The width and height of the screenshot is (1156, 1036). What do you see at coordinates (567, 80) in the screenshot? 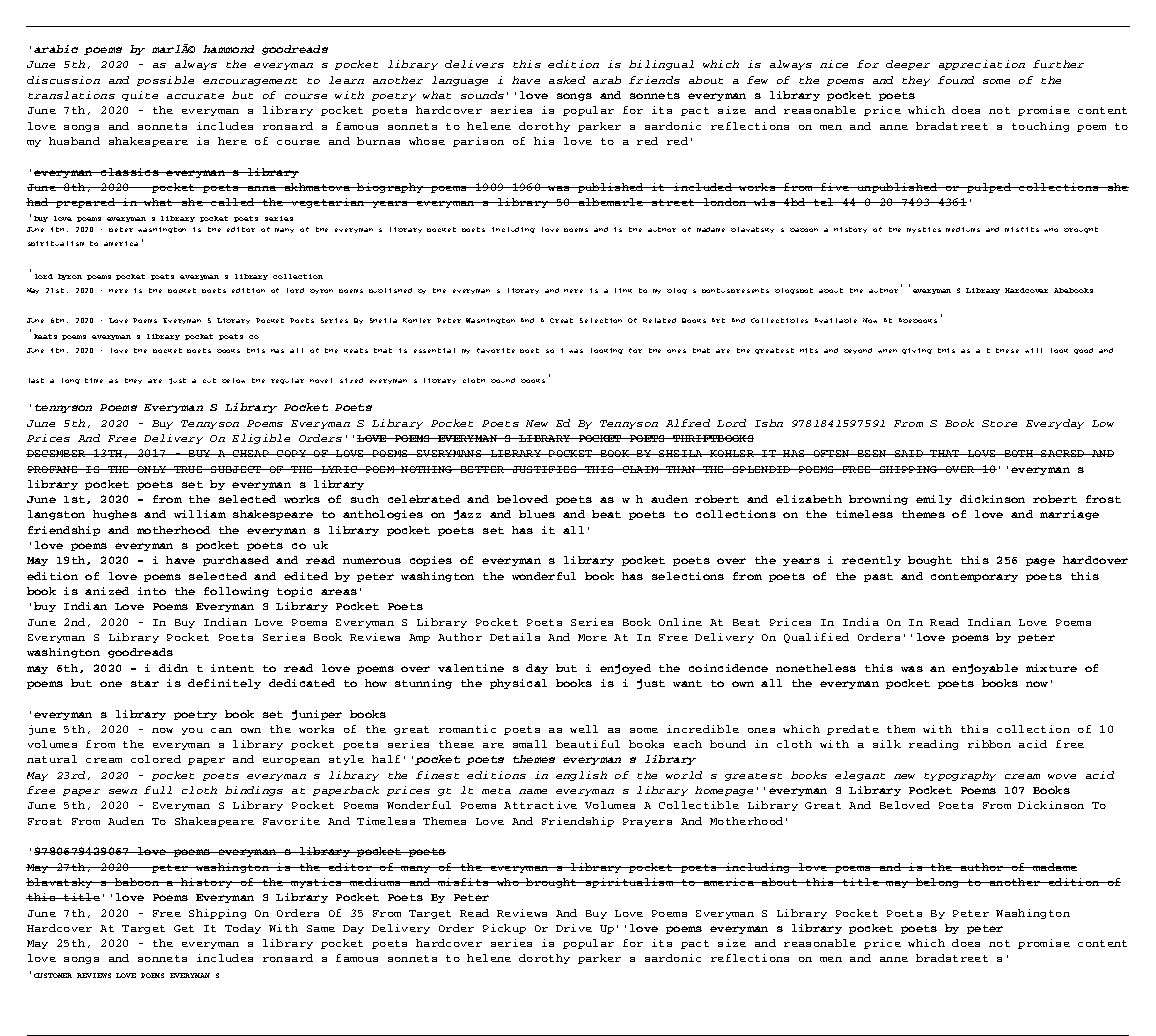
I see `asked` at bounding box center [567, 80].
